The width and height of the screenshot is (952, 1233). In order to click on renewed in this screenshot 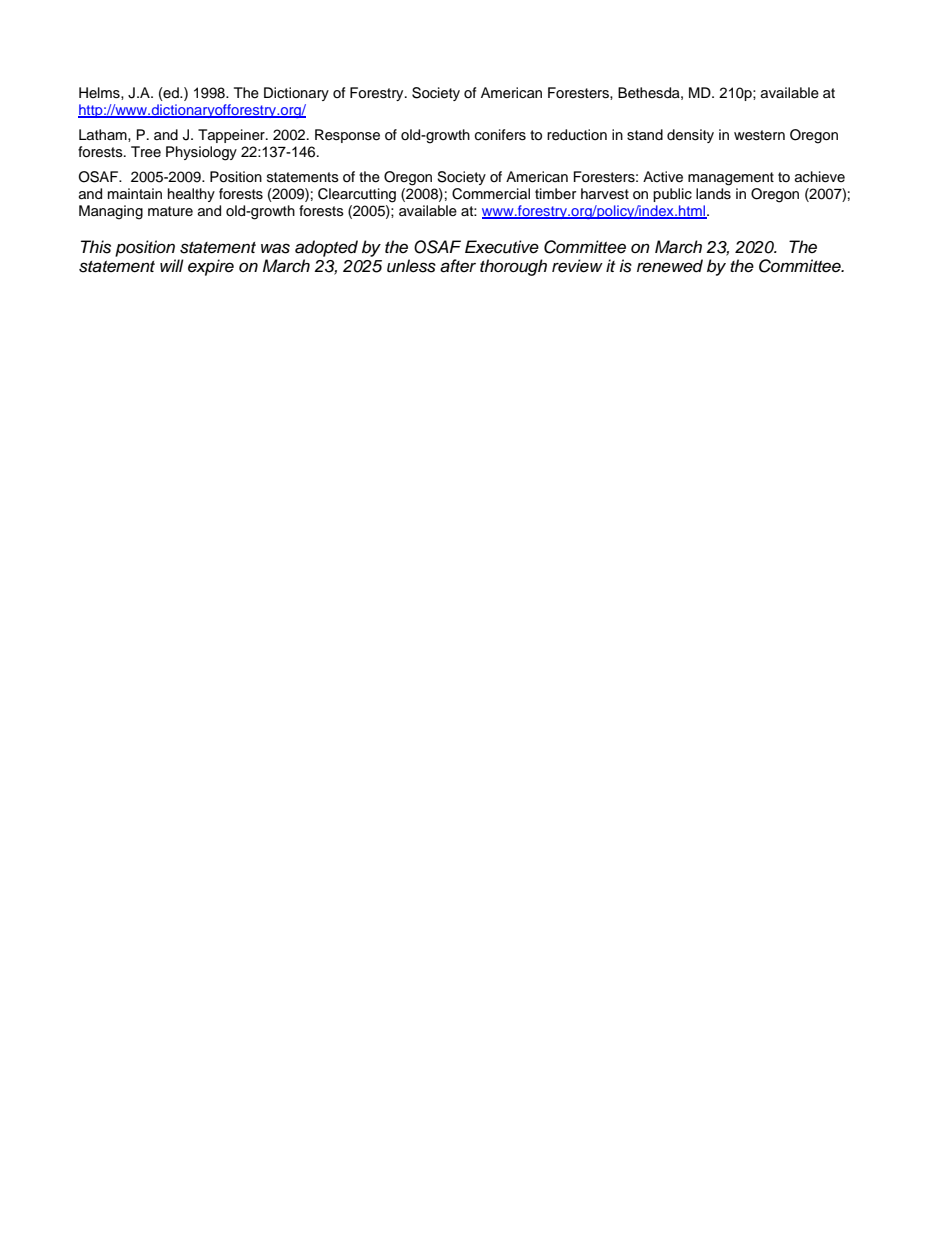, I will do `click(670, 266)`.
